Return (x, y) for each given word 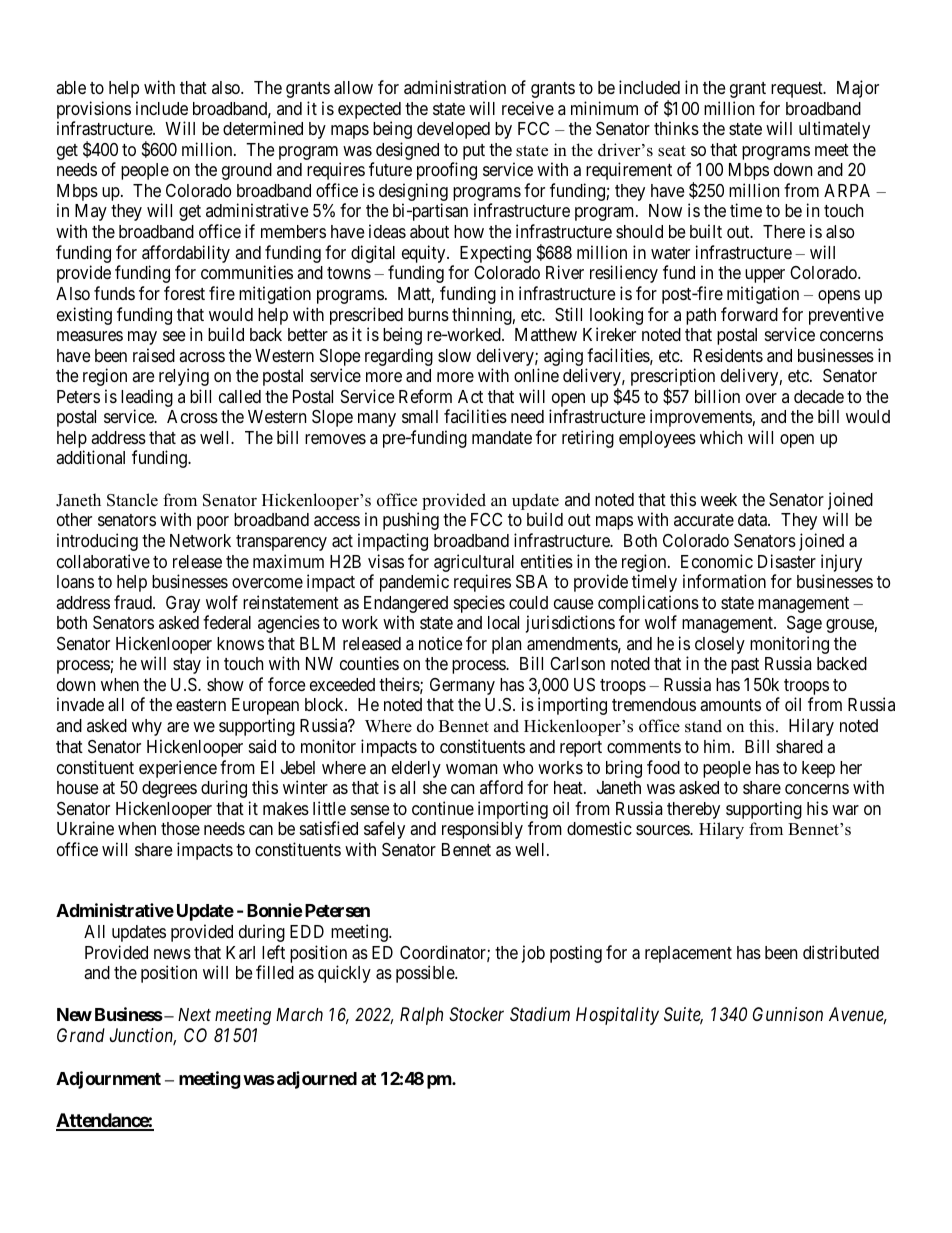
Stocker (476, 1014)
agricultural (474, 563)
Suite (683, 1015)
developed (453, 130)
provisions (94, 110)
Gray (183, 604)
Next (194, 1014)
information (724, 581)
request (798, 90)
